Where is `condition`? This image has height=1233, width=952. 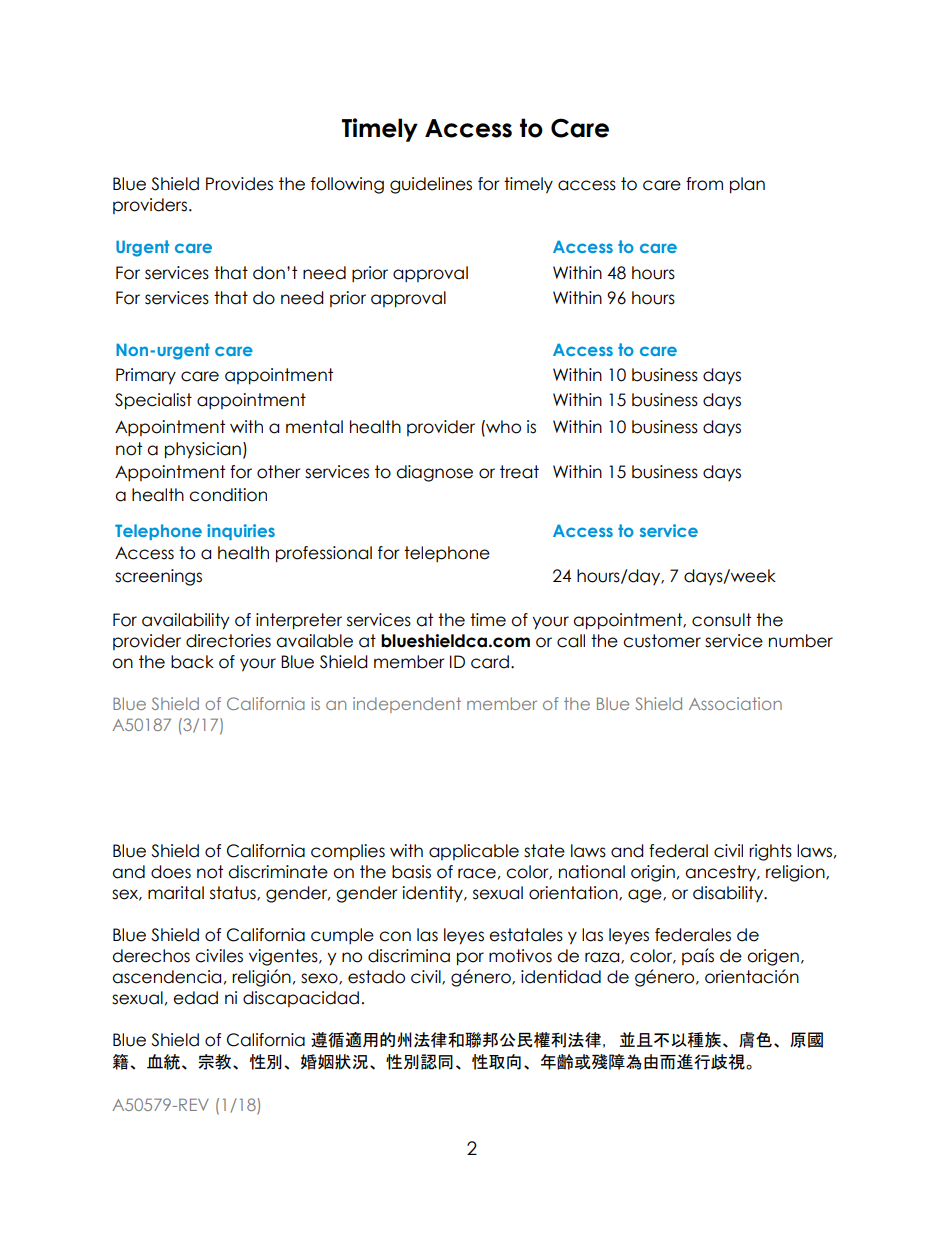
condition is located at coordinates (228, 495).
